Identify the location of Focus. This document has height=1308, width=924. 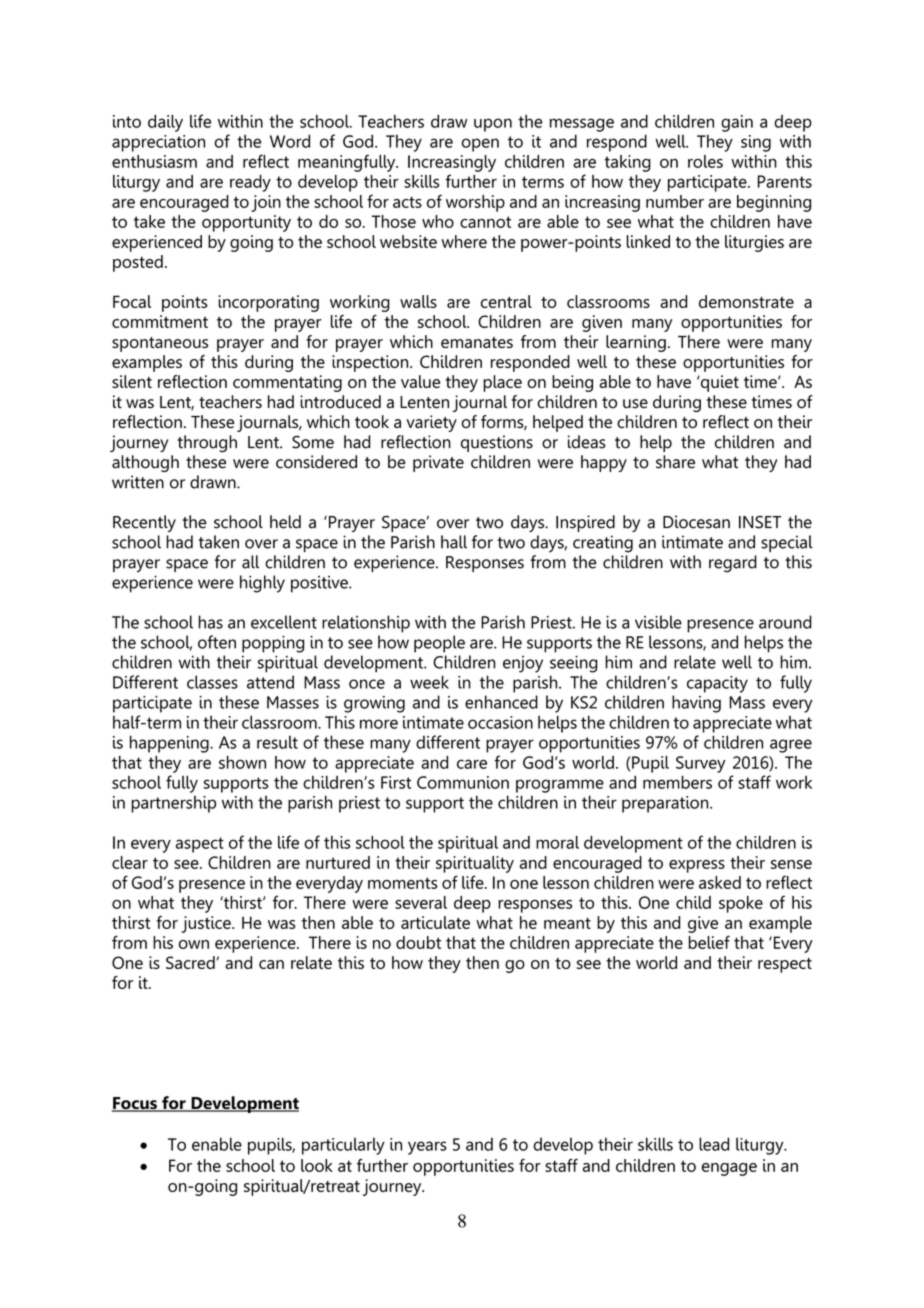
(135, 1104).
